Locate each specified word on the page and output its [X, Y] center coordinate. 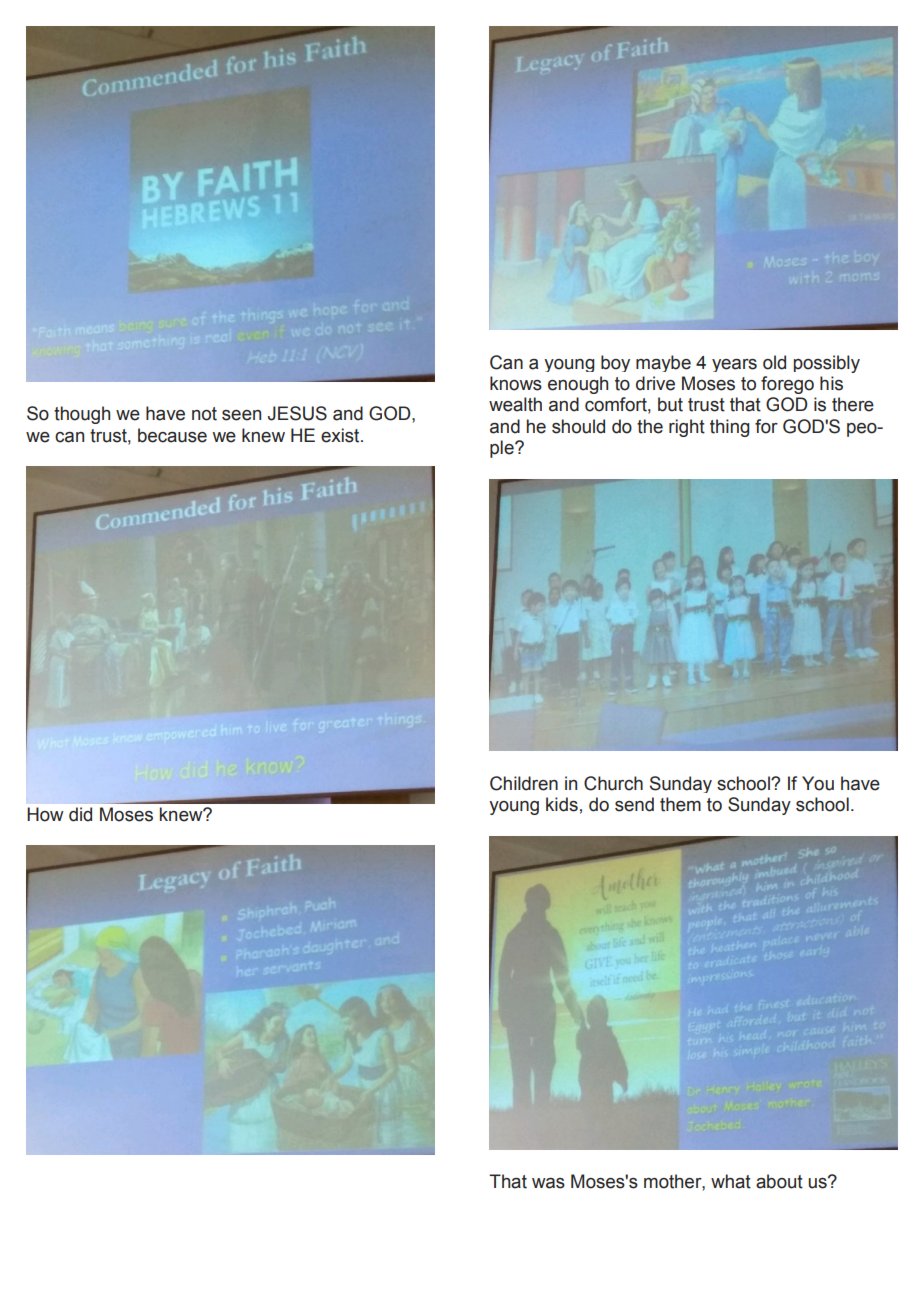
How [45, 814]
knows [516, 383]
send [634, 804]
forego [787, 385]
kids [562, 804]
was [548, 1183]
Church [613, 783]
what [731, 1181]
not [204, 414]
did [80, 814]
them [680, 804]
